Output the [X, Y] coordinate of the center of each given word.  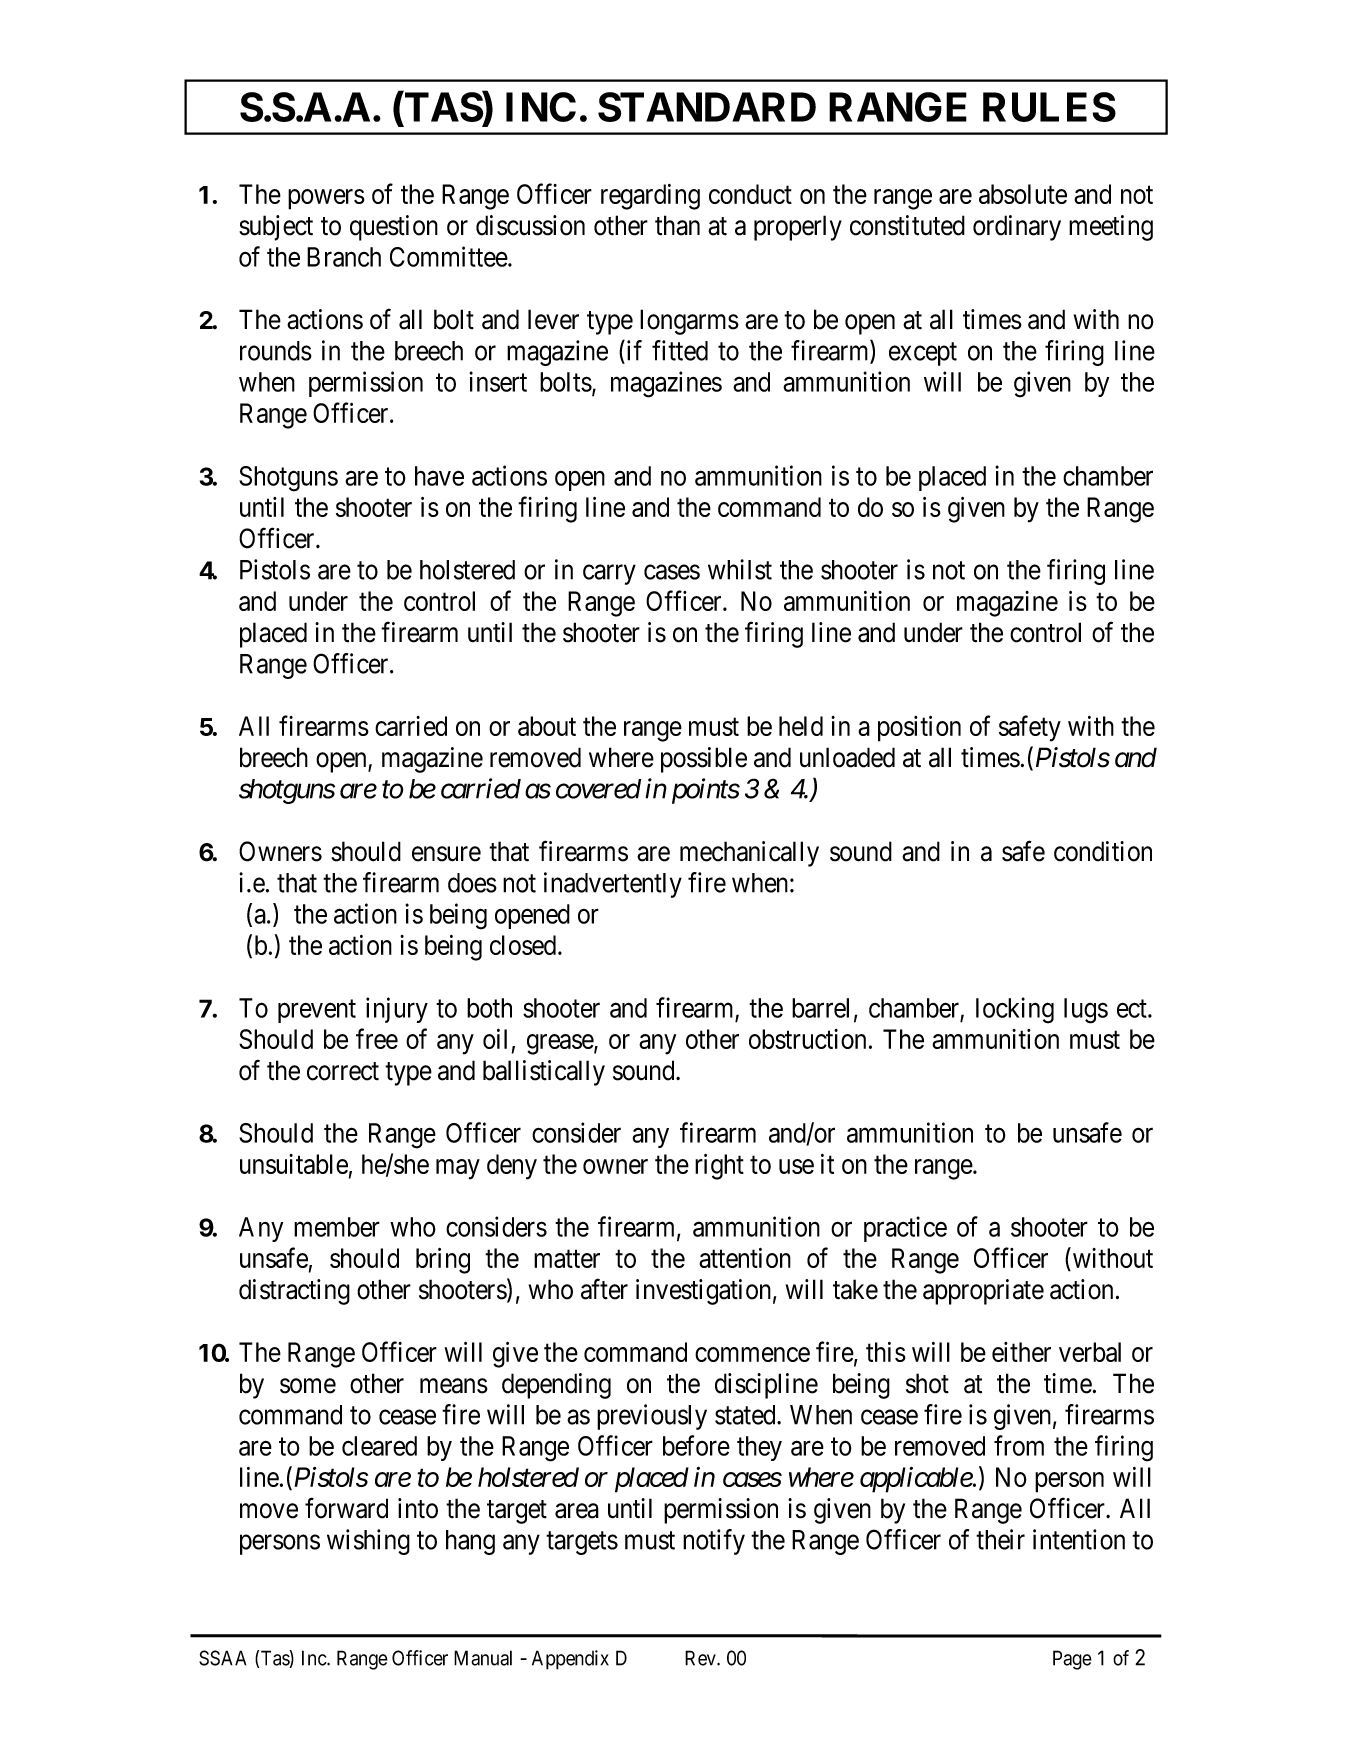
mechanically [749, 854]
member [337, 1227]
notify [714, 1542]
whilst [740, 569]
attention [745, 1258]
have [439, 476]
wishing [368, 1542]
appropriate [983, 1292]
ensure [446, 854]
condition [1103, 851]
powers [326, 199]
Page [1072, 1660]
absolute [1023, 194]
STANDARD [707, 107]
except [923, 354]
